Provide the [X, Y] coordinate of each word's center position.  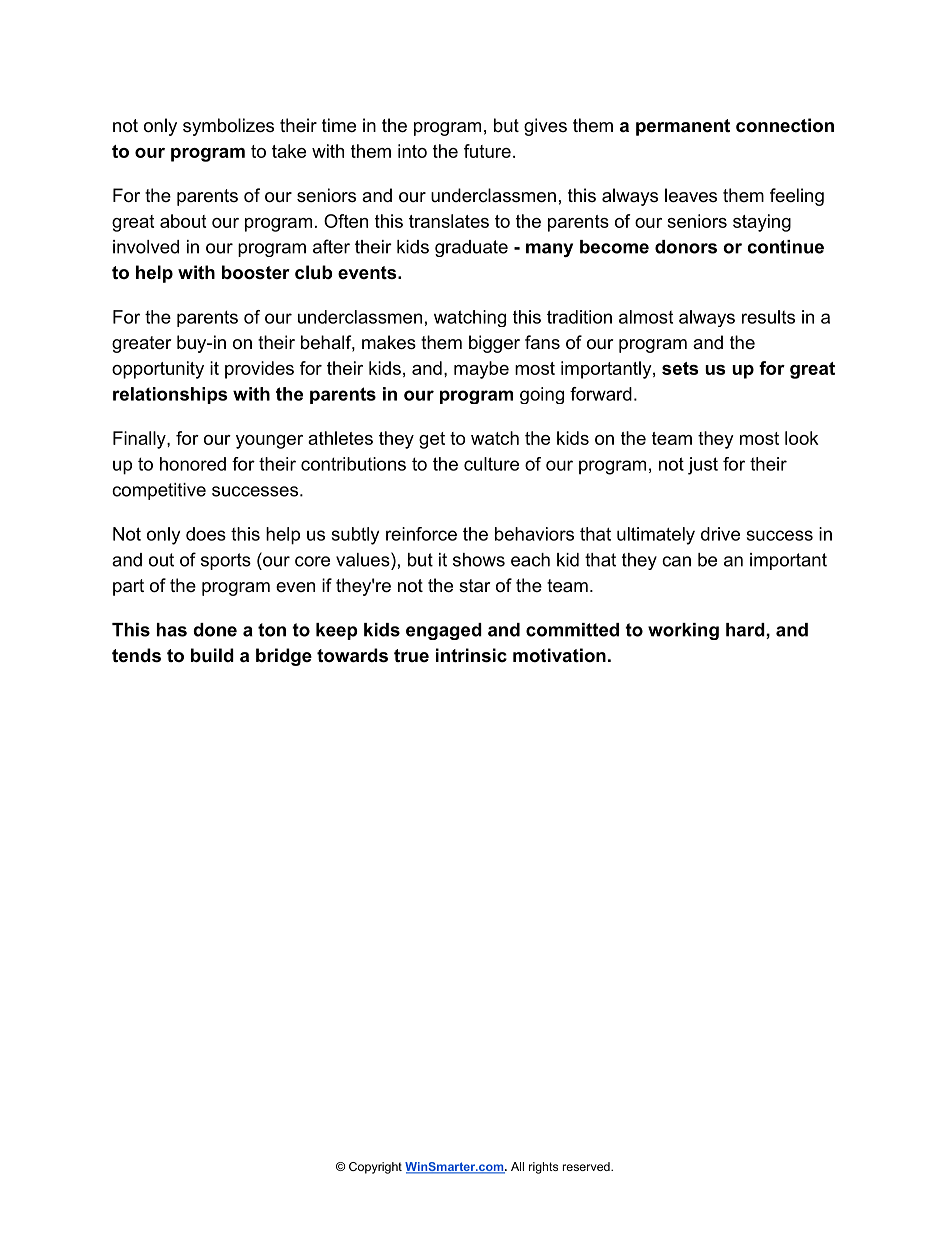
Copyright [375, 1168]
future [487, 151]
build [212, 655]
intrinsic [471, 655]
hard [745, 630]
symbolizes [228, 127]
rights [543, 1168]
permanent [683, 127]
